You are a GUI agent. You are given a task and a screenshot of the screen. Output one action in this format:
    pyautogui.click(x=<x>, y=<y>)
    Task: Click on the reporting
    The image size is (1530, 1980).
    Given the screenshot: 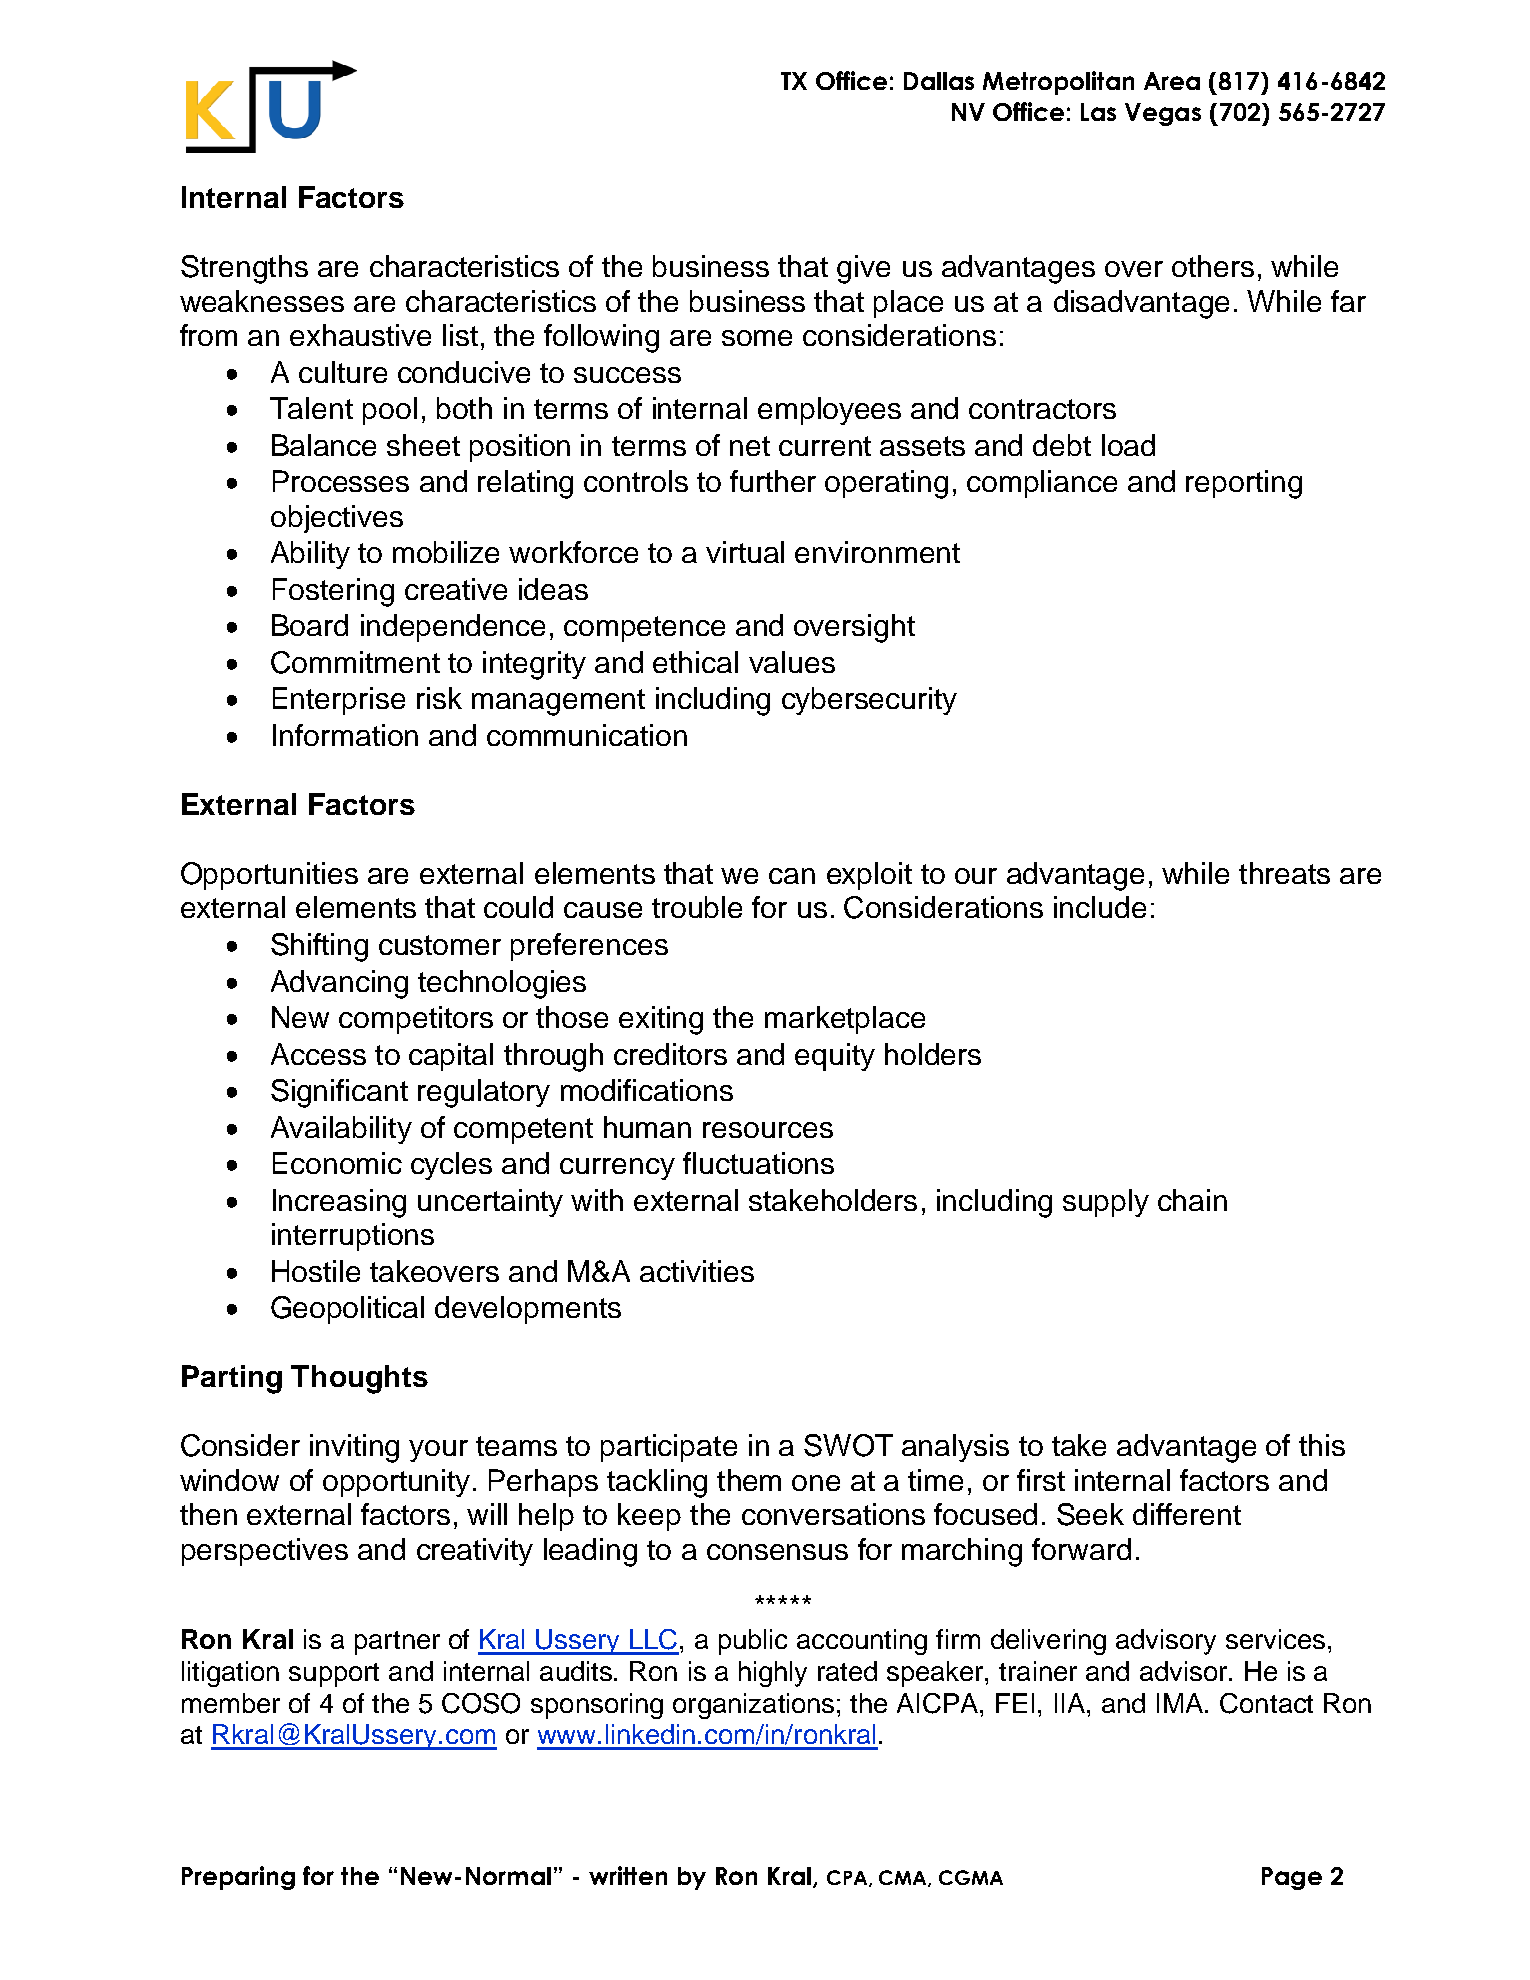 What is the action you would take?
    pyautogui.click(x=1244, y=484)
